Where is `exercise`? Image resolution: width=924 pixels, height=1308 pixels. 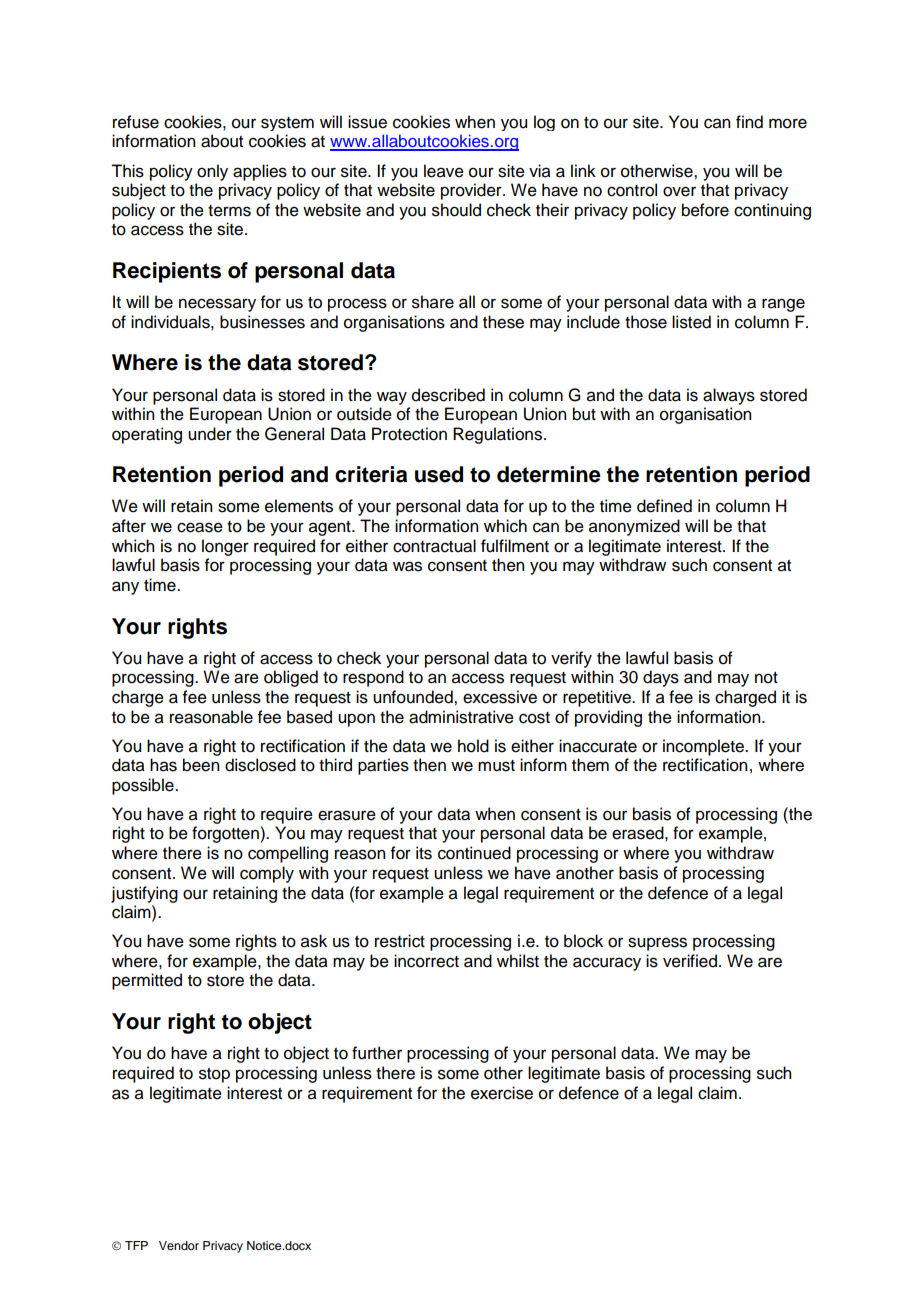
exercise is located at coordinates (502, 1093).
